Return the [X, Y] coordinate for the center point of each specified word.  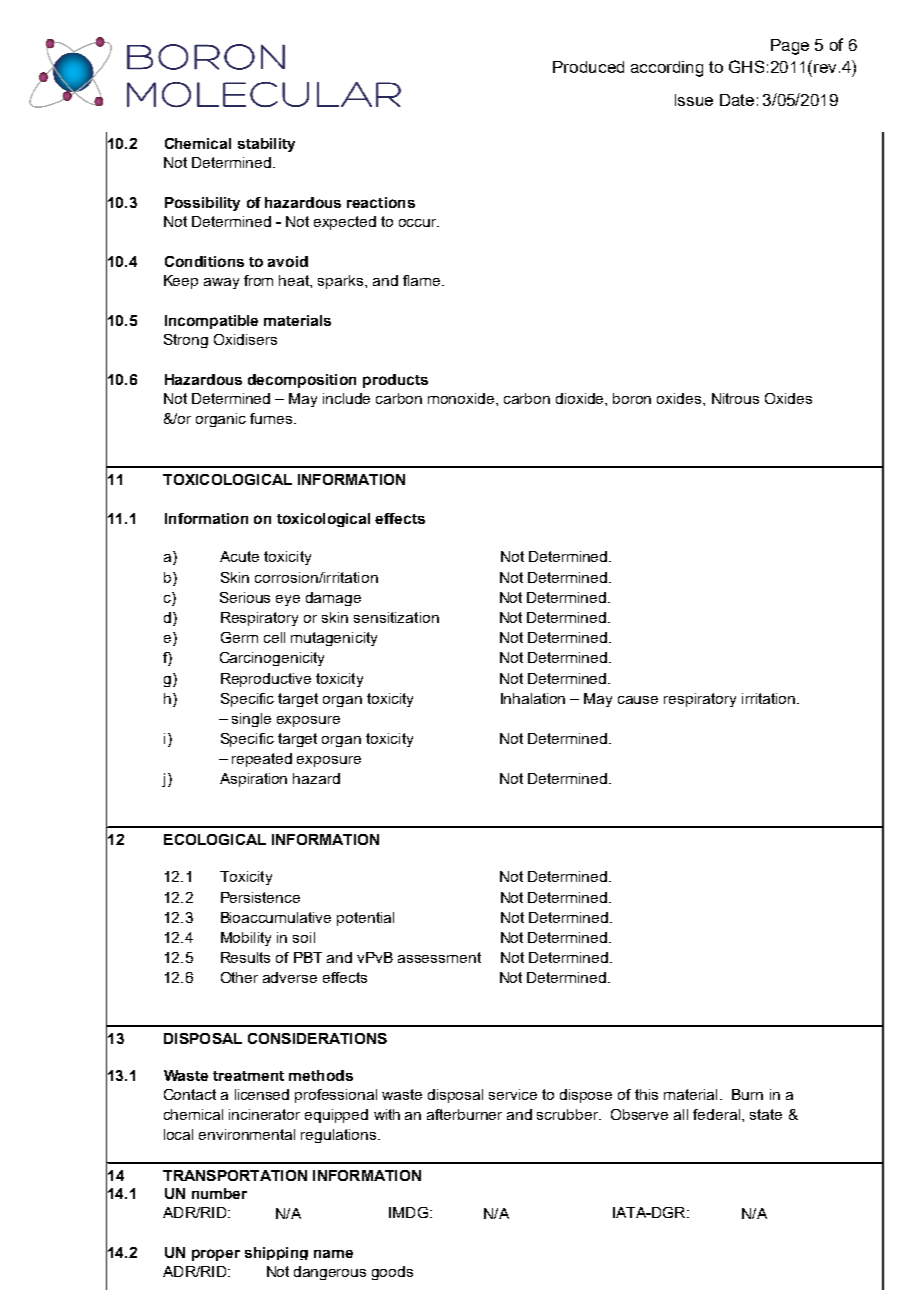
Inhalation [533, 698]
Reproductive [266, 680]
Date [737, 100]
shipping [276, 1253]
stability [266, 145]
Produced [588, 67]
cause [638, 700]
